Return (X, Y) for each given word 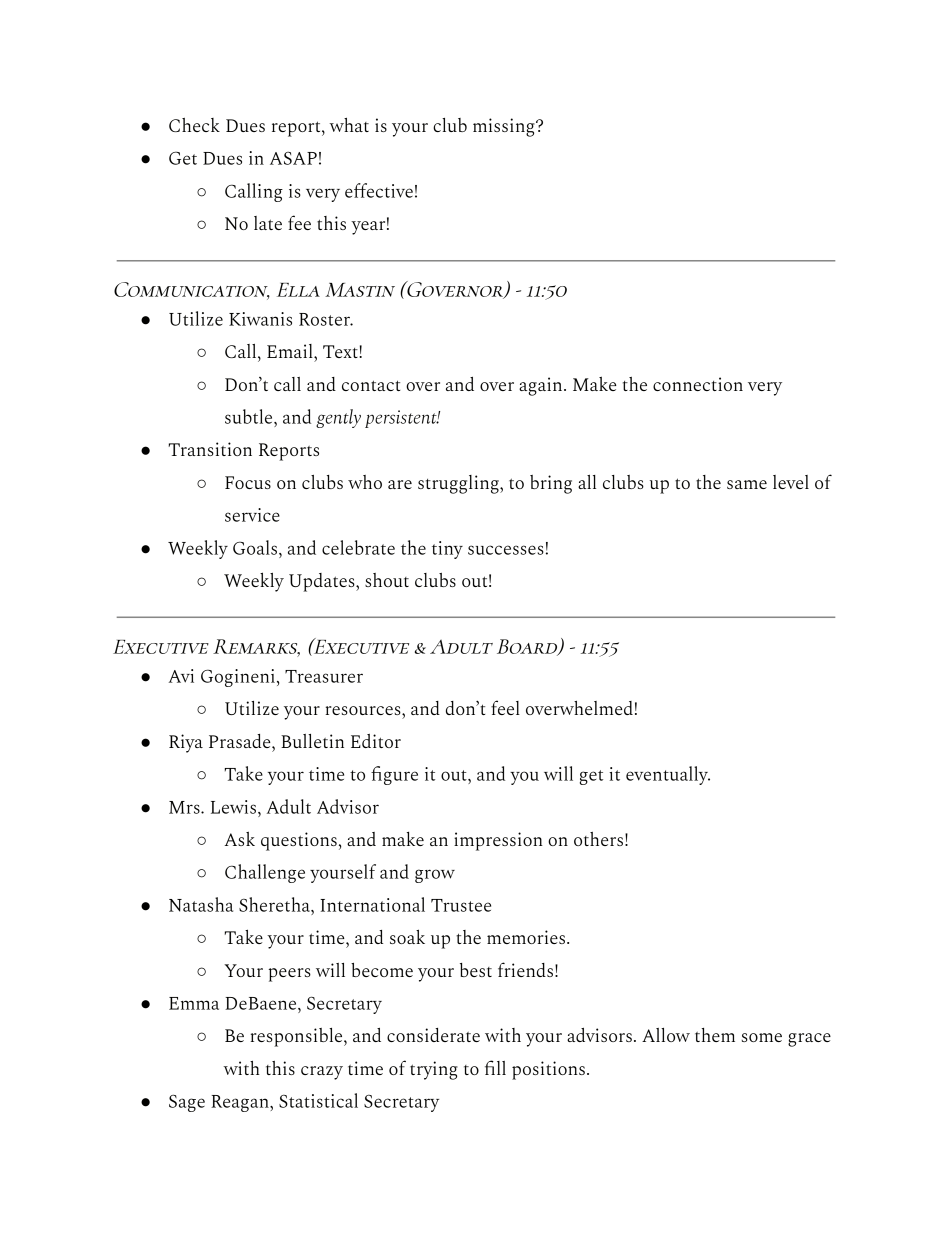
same (747, 484)
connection (698, 384)
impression (498, 841)
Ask (240, 838)
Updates (323, 582)
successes (506, 550)
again (542, 386)
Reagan (241, 1103)
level (791, 482)
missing (505, 127)
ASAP (293, 158)
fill (495, 1067)
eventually (668, 775)
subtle (250, 416)
